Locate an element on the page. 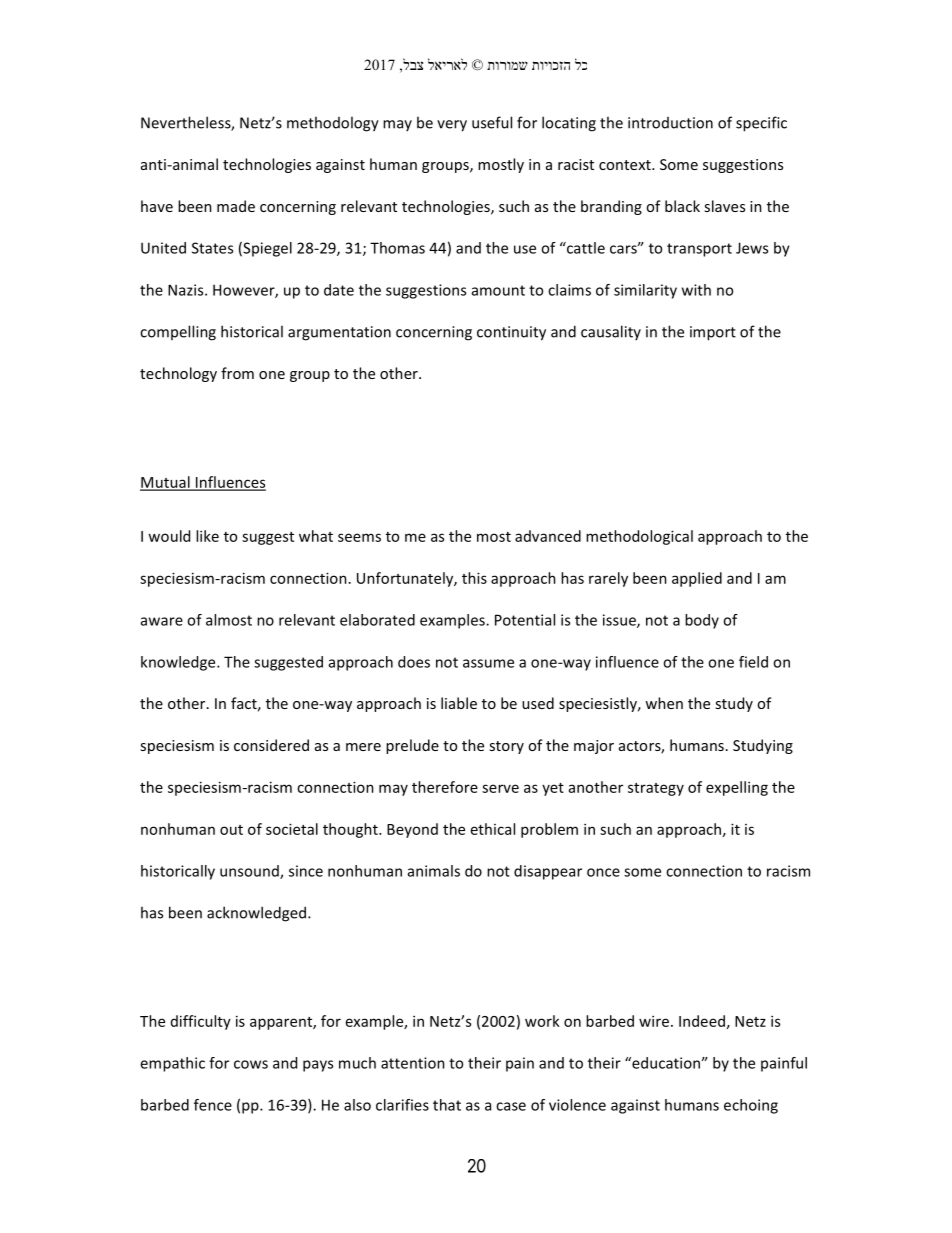 The image size is (952, 1233). out is located at coordinates (231, 830).
